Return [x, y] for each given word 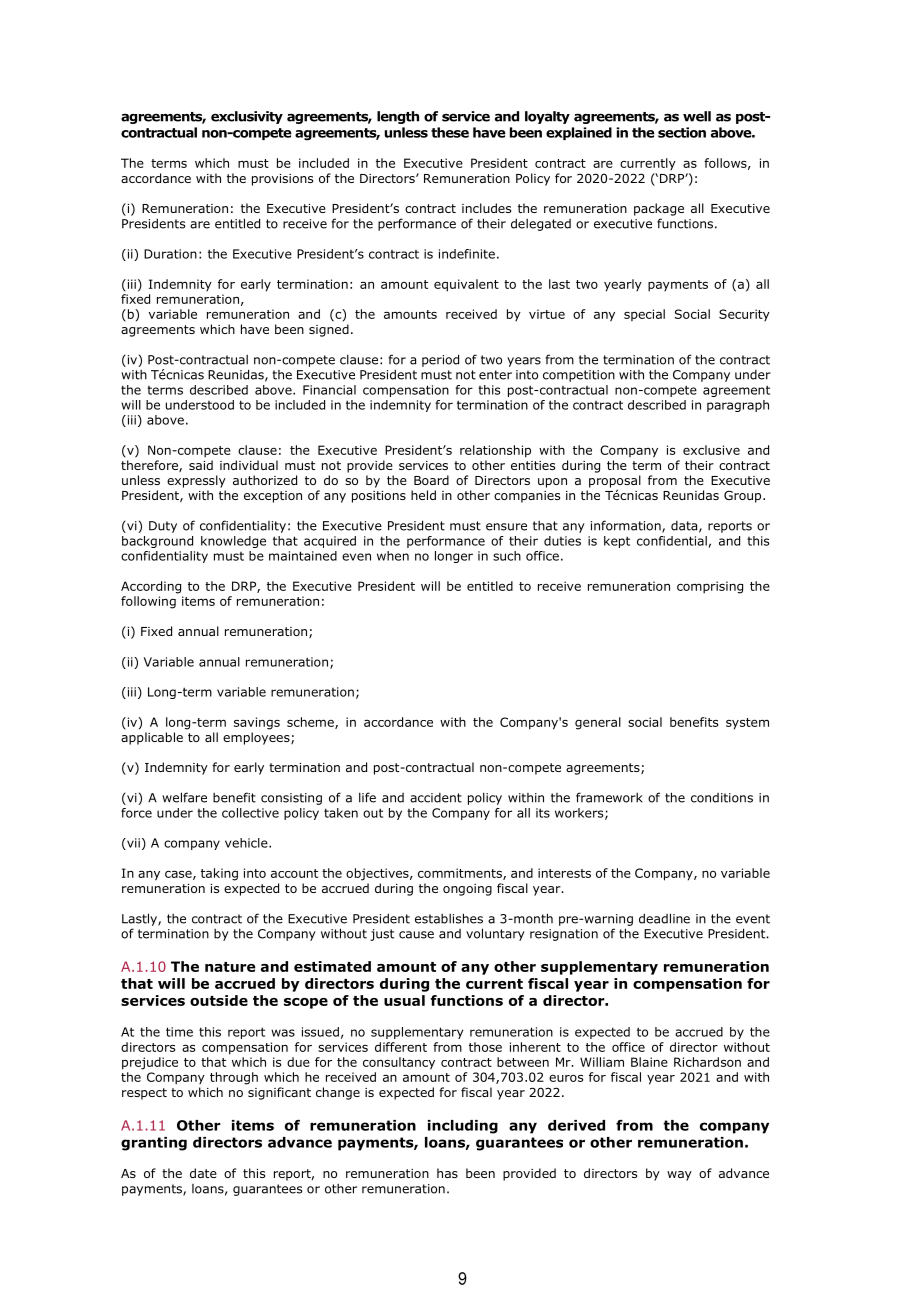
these [450, 132]
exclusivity [247, 117]
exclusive [711, 450]
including [463, 1127]
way [679, 1176]
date [203, 1173]
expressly [196, 481]
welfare [184, 797]
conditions [722, 798]
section [682, 132]
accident [436, 798]
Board [431, 480]
